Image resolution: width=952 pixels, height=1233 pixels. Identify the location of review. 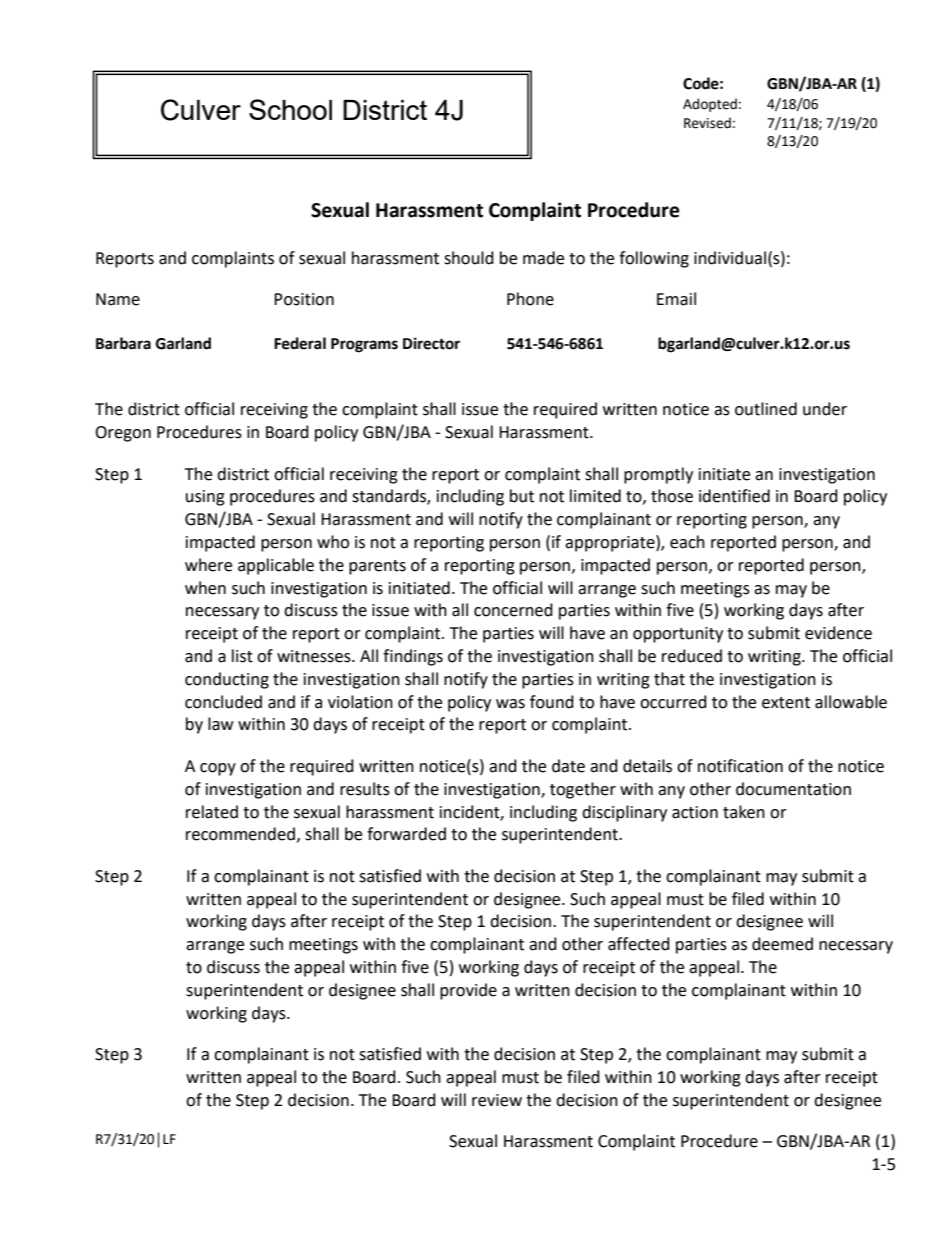
(497, 1100).
